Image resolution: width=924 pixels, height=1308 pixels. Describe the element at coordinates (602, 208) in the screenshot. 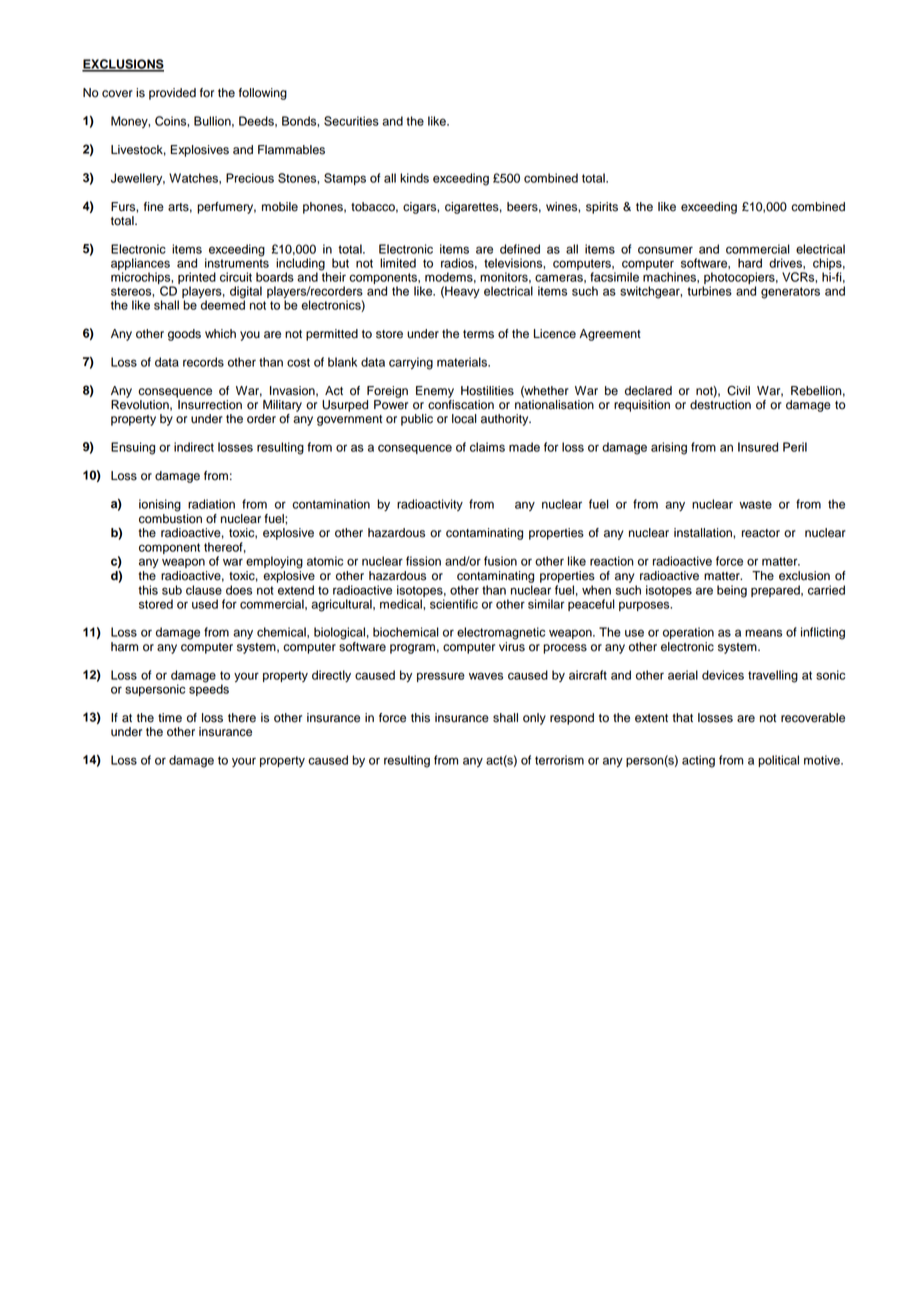

I see `spirits` at that location.
